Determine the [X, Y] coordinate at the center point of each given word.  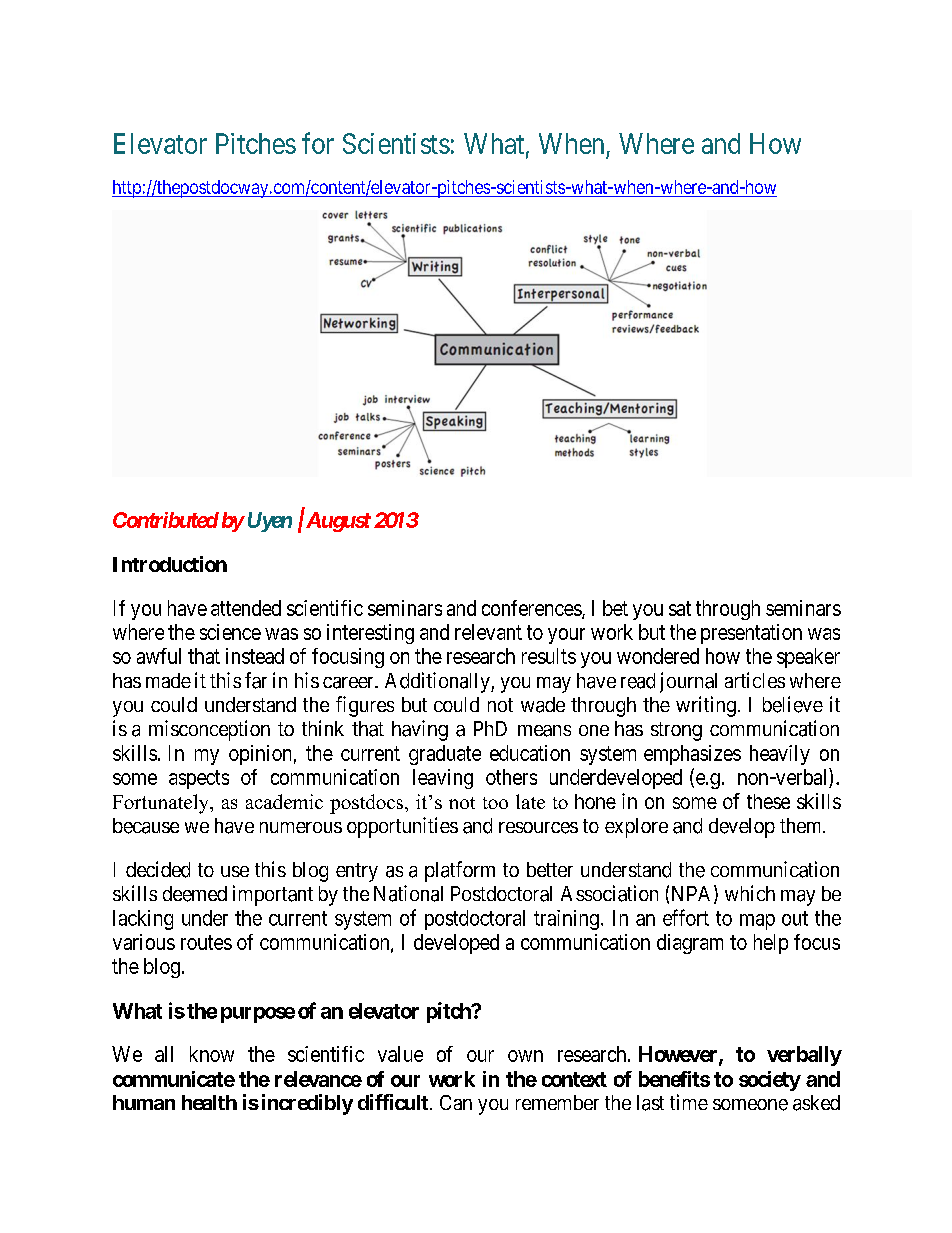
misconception [209, 730]
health [209, 1102]
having [420, 730]
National [408, 893]
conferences [532, 609]
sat [680, 608]
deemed [195, 894]
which [750, 893]
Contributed [166, 520]
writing [706, 706]
